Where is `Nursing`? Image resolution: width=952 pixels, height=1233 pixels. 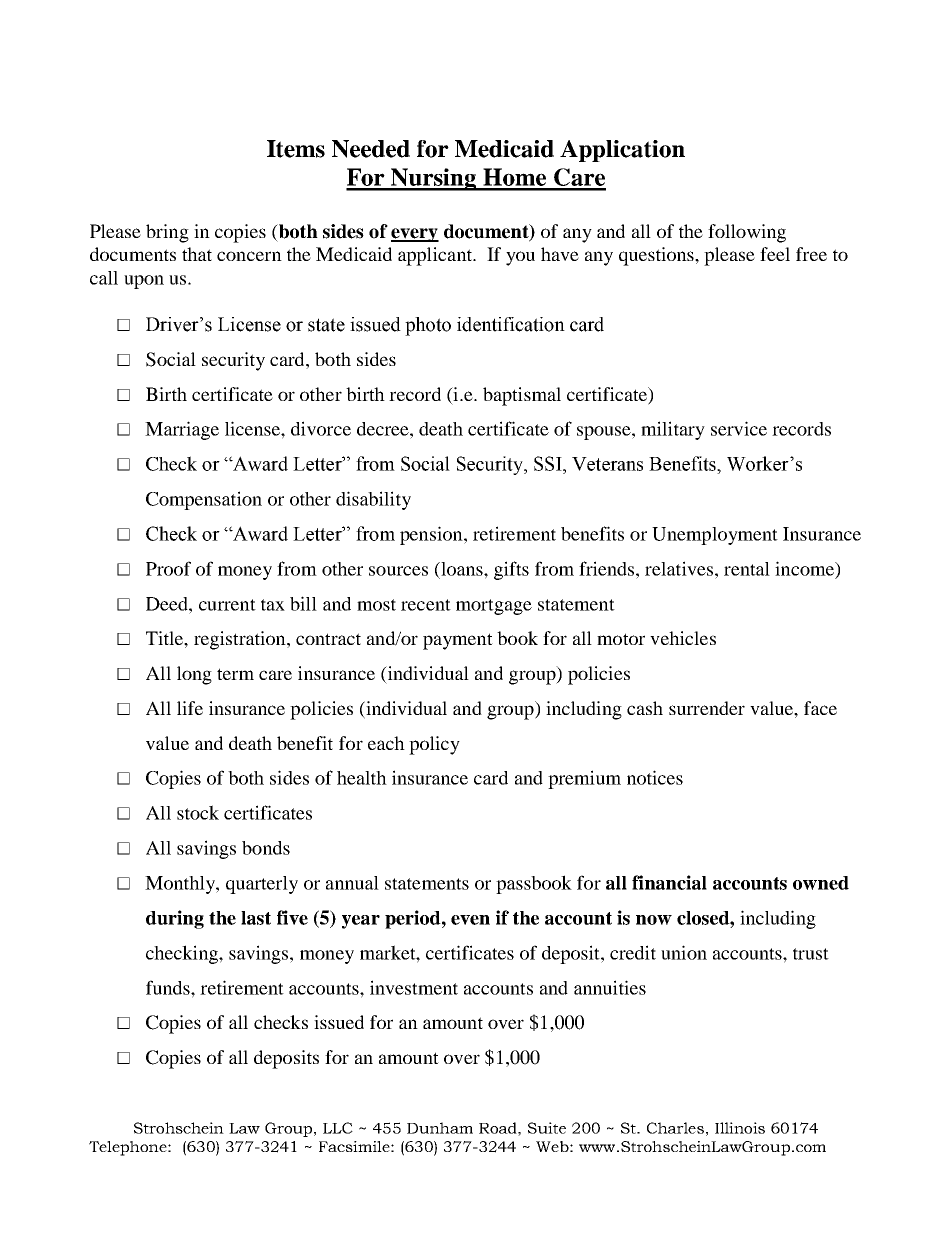 Nursing is located at coordinates (434, 179).
